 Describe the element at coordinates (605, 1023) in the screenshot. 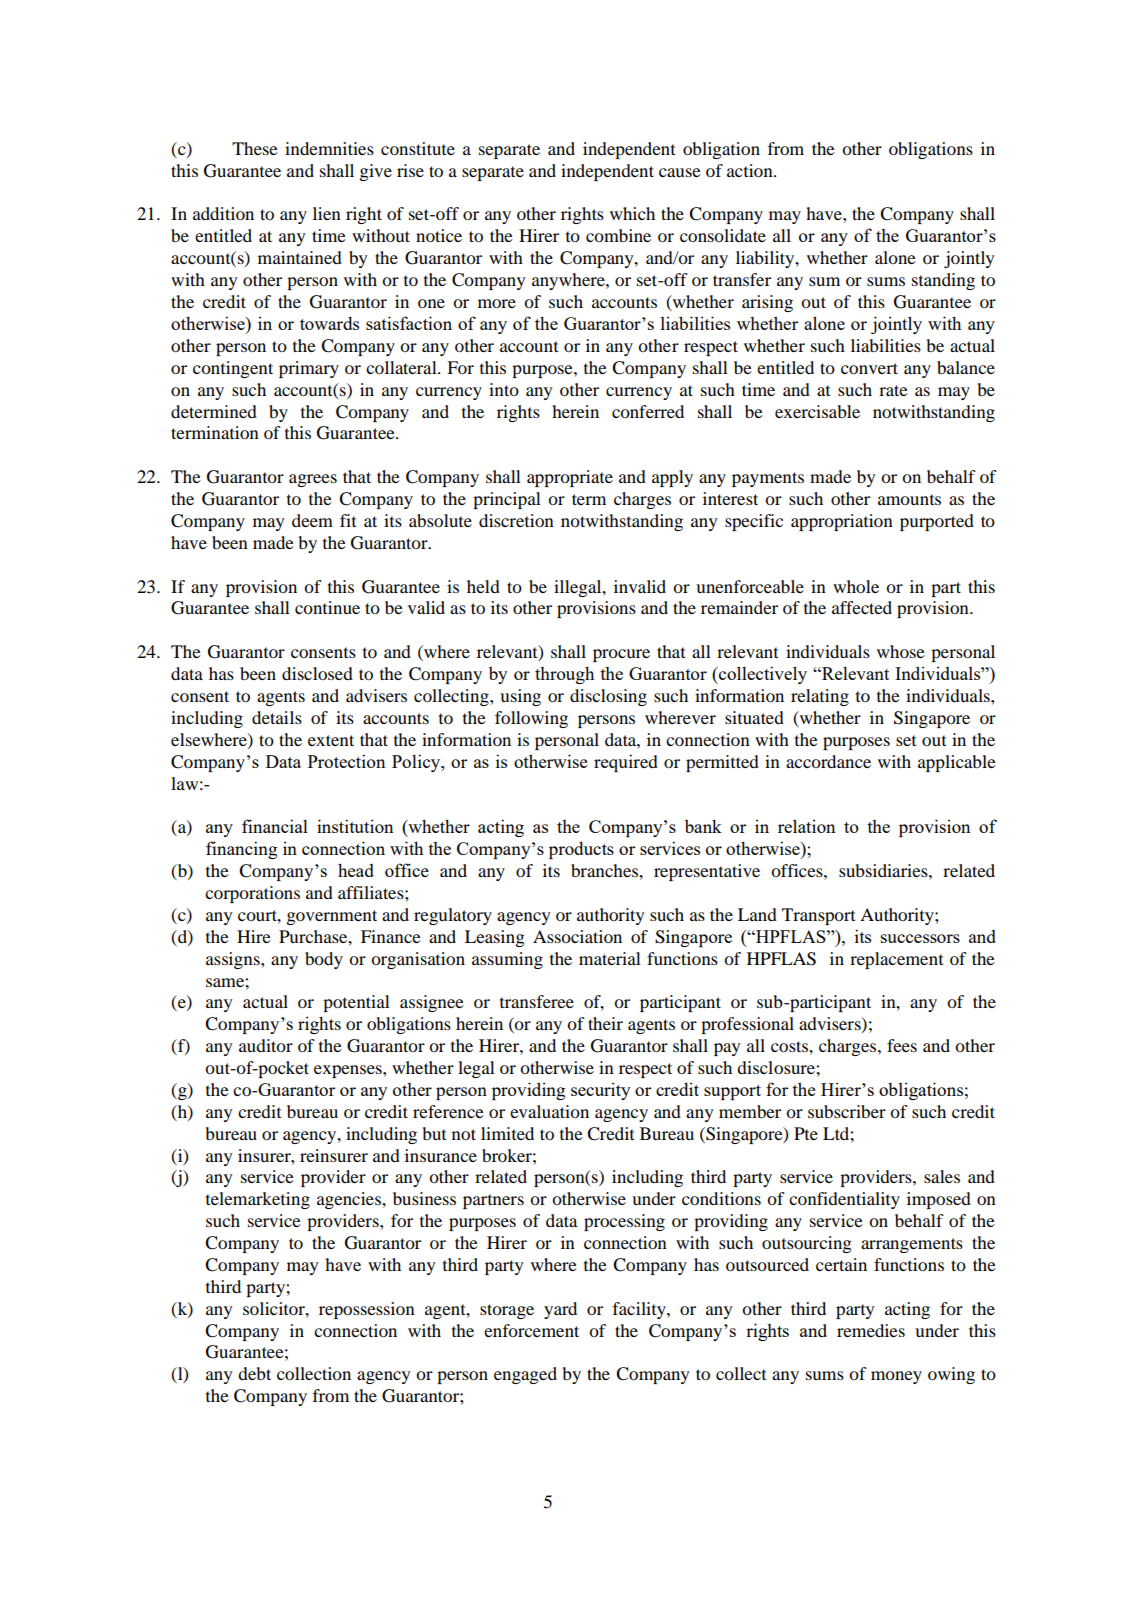

I see `their` at that location.
